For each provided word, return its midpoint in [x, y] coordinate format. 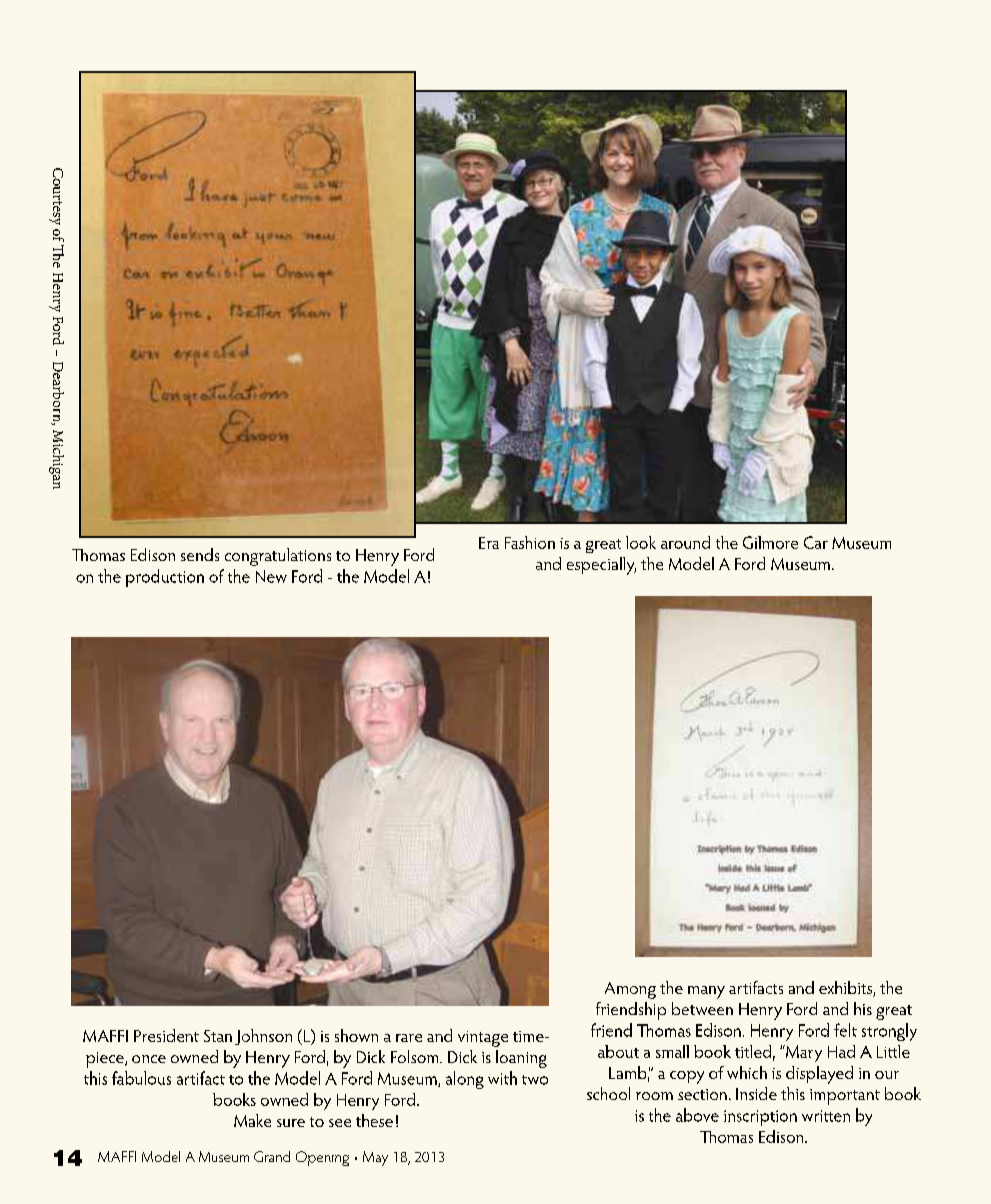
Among [630, 990]
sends [200, 554]
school [608, 1093]
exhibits [846, 989]
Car [816, 542]
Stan [218, 1036]
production [165, 578]
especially [601, 566]
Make [252, 1120]
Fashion [530, 542]
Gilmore [770, 542]
